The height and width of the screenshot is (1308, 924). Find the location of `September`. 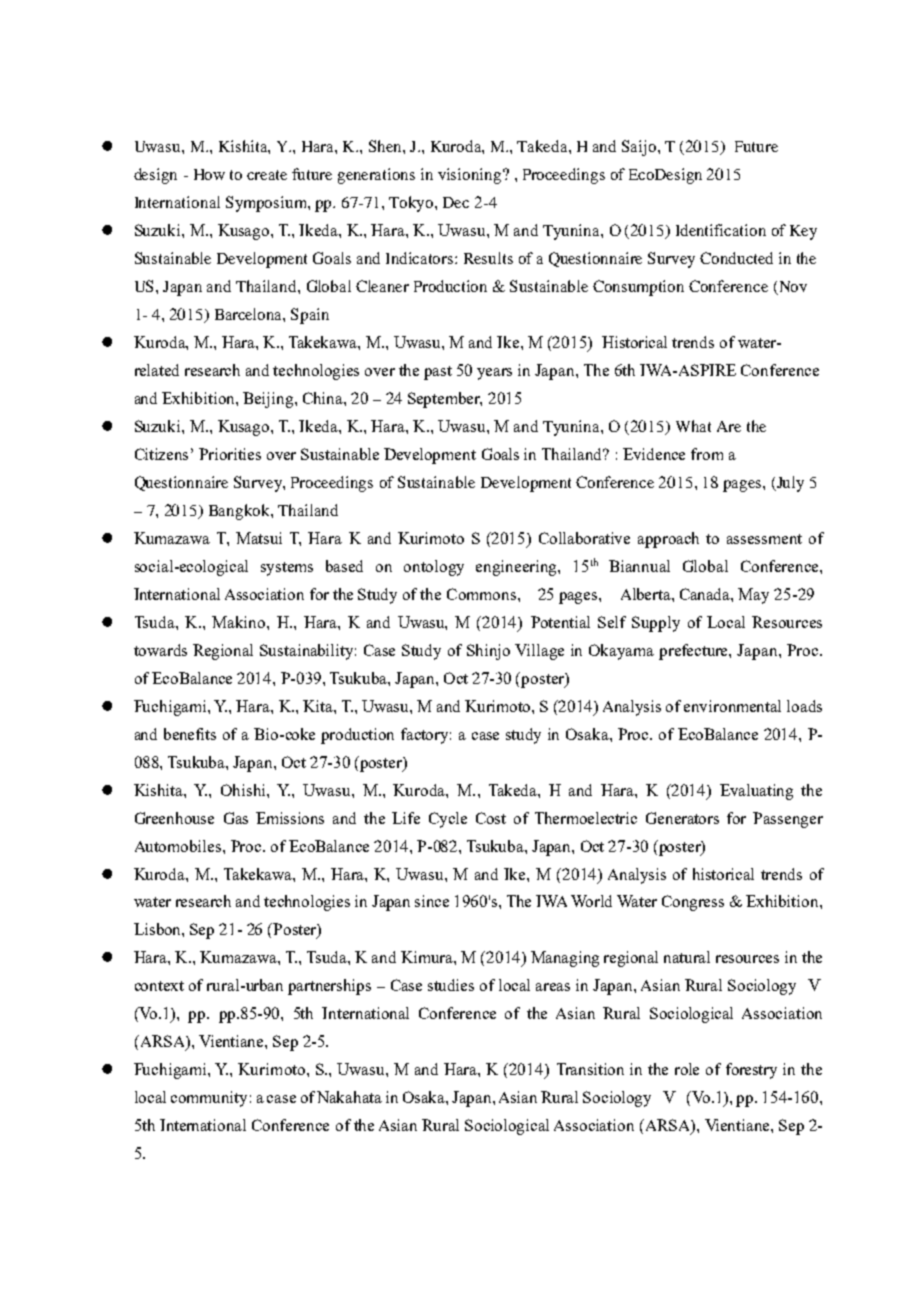

September is located at coordinates (445, 400).
